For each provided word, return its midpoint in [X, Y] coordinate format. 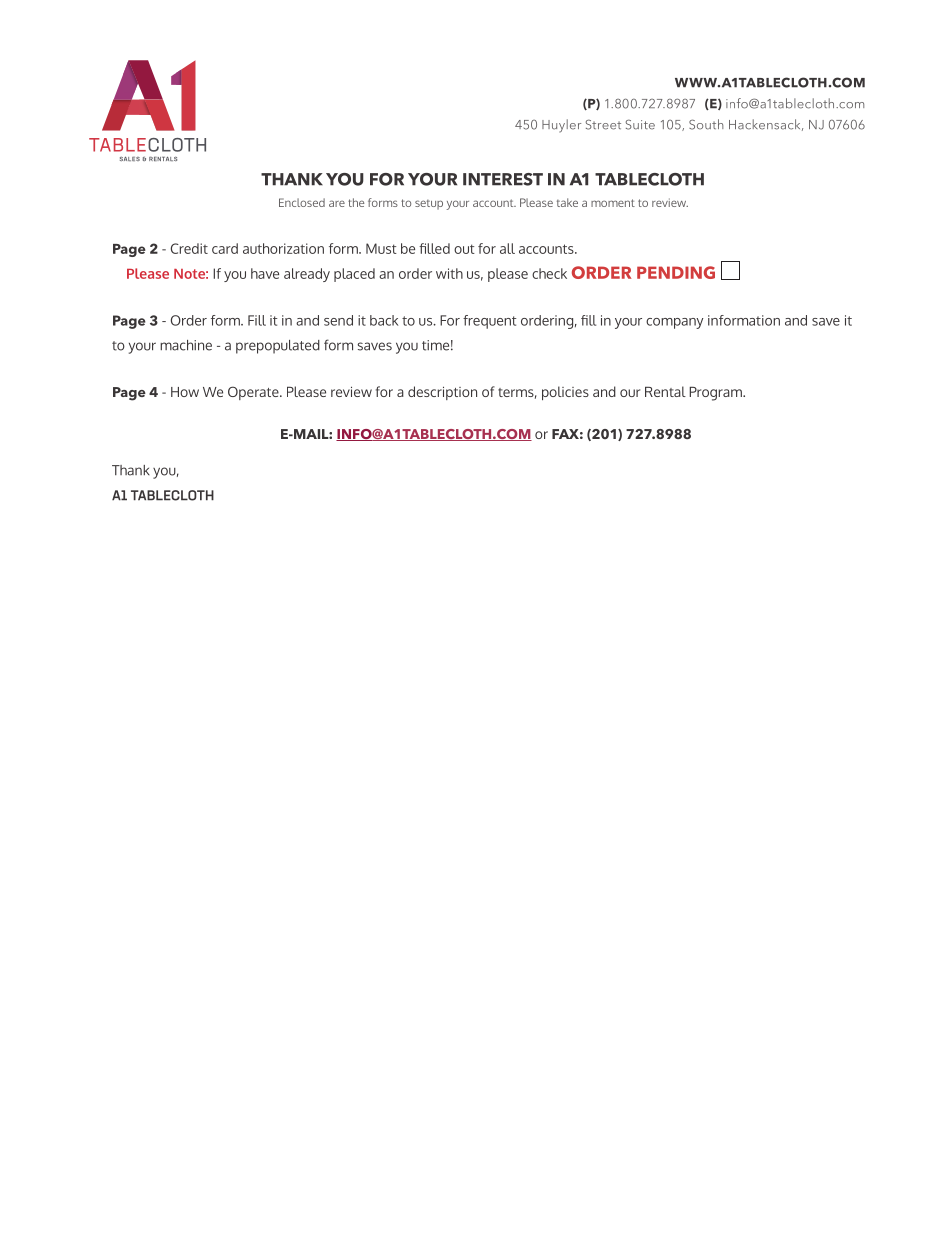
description [442, 393]
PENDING [676, 272]
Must [381, 248]
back [384, 320]
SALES [130, 159]
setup [429, 205]
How [185, 392]
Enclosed [302, 202]
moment [613, 203]
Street [603, 124]
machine [186, 345]
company [674, 323]
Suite [640, 124]
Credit [189, 248]
